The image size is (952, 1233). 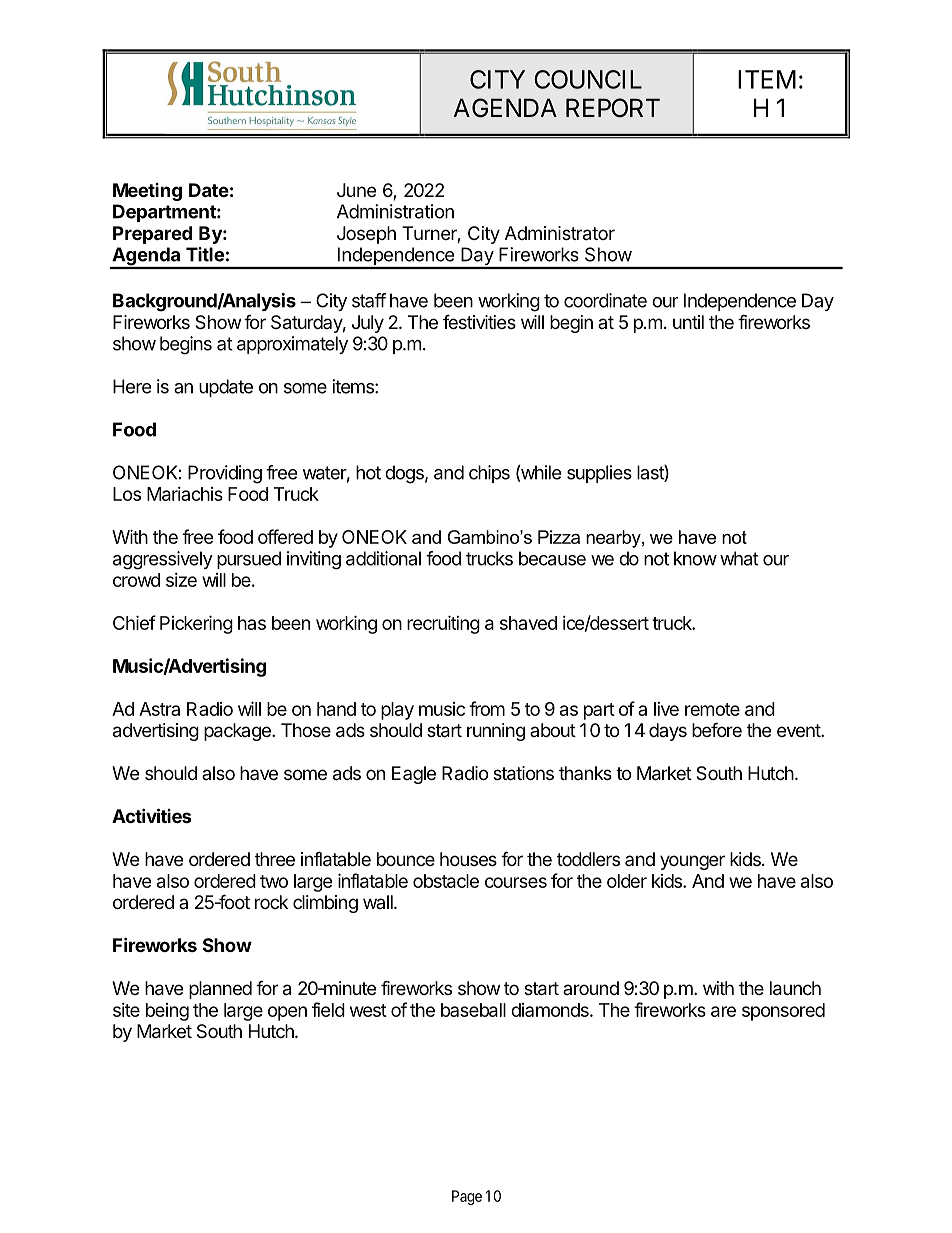 I want to click on Meeting, so click(x=147, y=192).
